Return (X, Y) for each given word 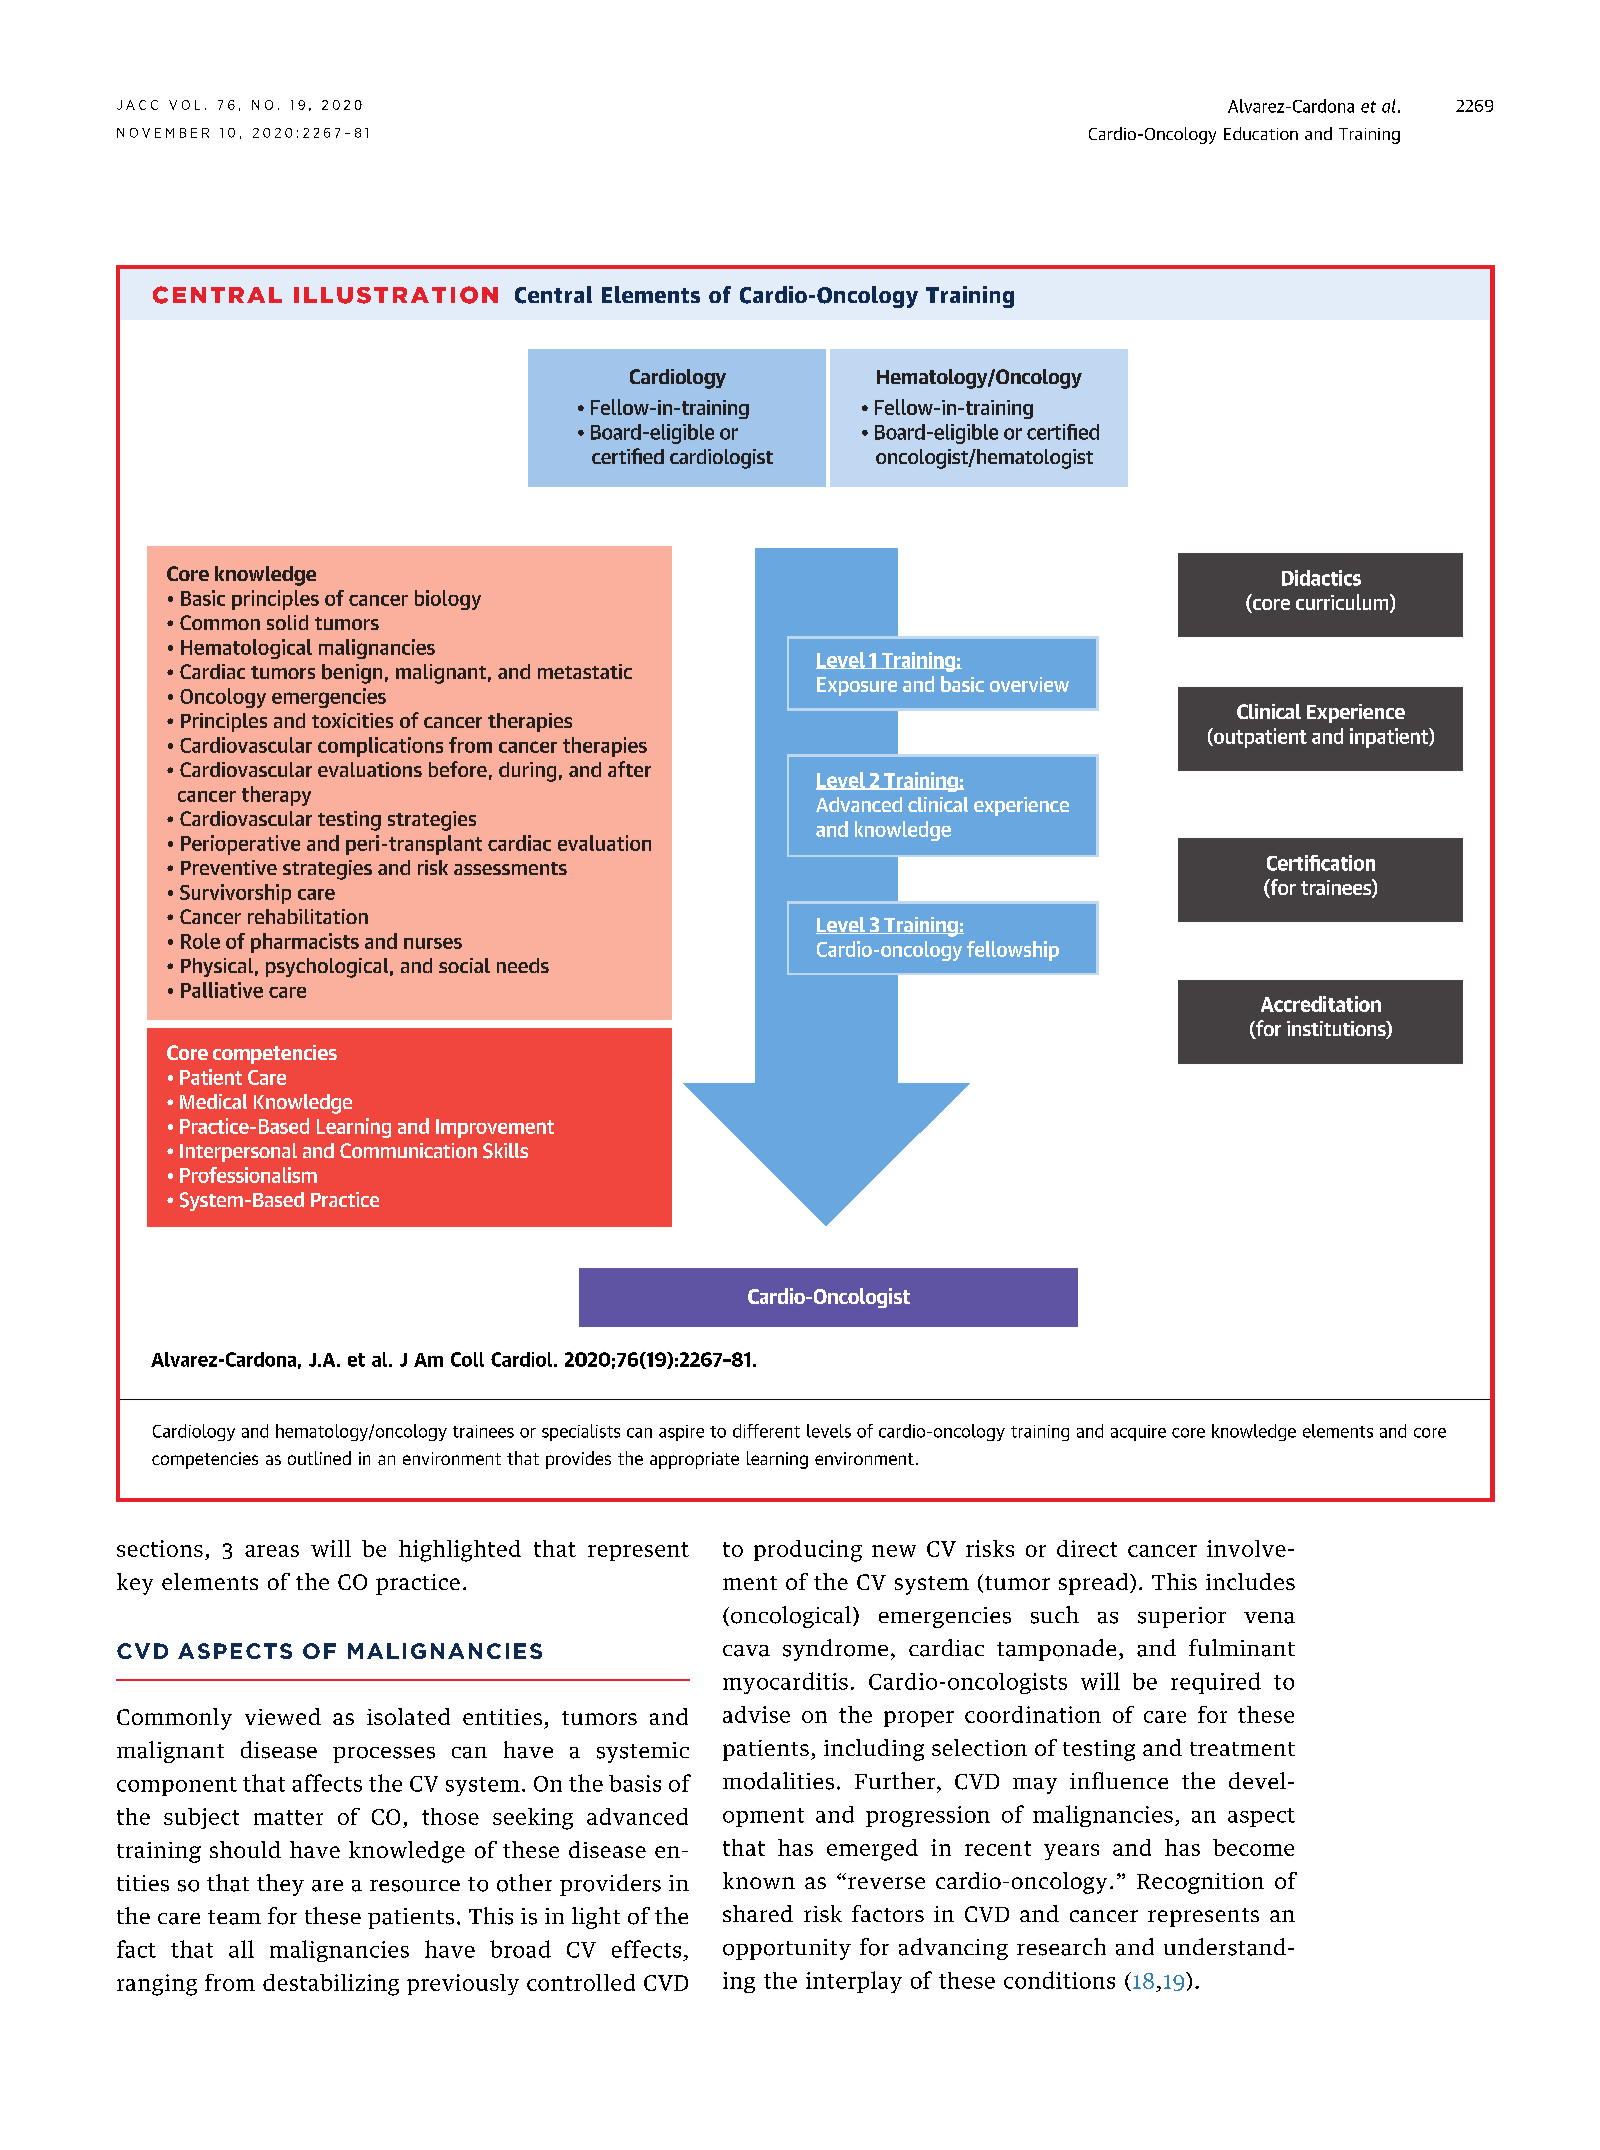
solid (287, 622)
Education (1261, 133)
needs (523, 965)
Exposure (857, 686)
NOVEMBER (163, 133)
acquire (1138, 1433)
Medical (213, 1101)
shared (758, 1913)
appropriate (694, 1460)
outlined (319, 1458)
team (234, 1917)
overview (1029, 684)
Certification (1321, 863)
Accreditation (1321, 1004)
